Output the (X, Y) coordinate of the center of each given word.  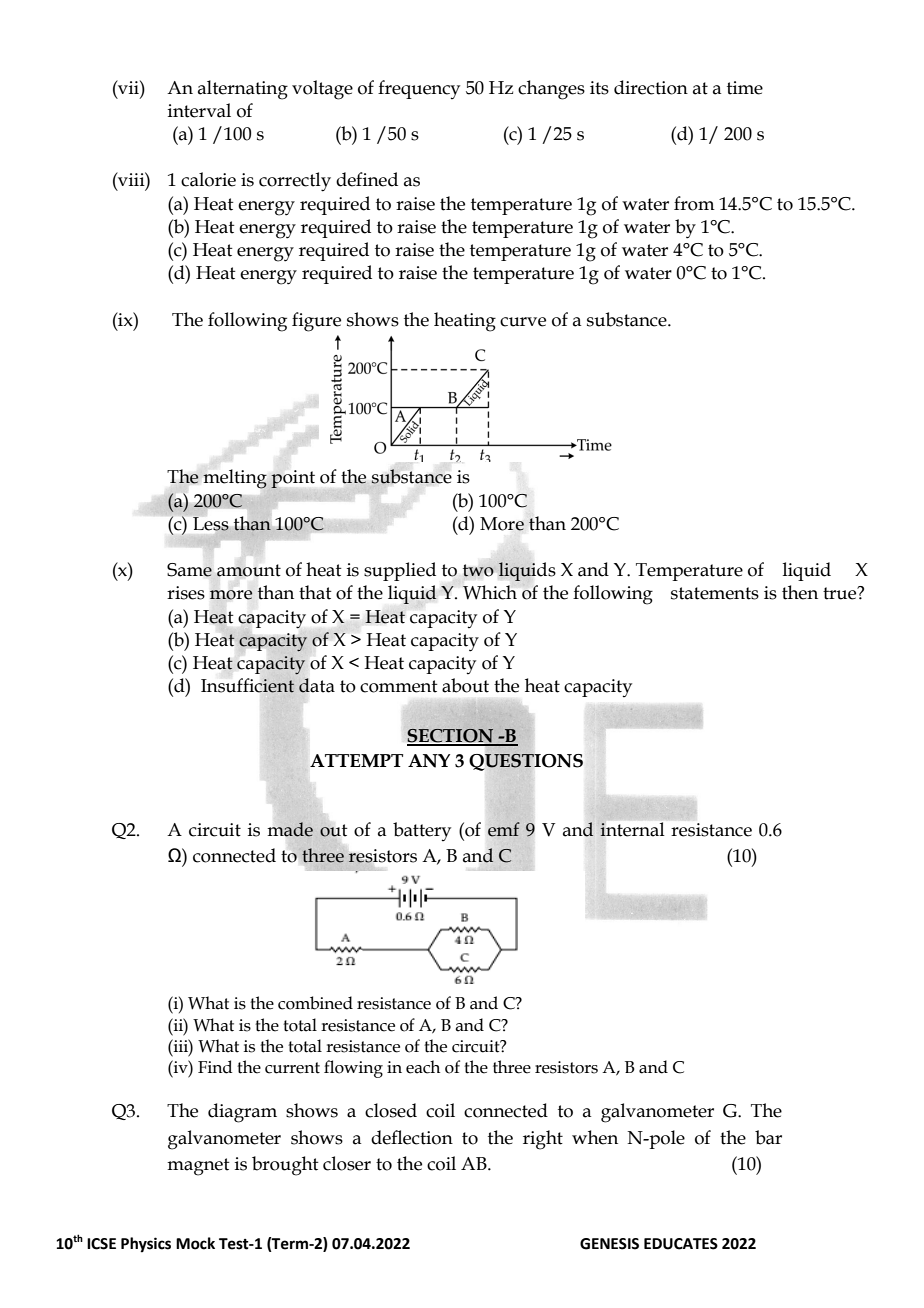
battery (422, 831)
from (694, 203)
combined (315, 1003)
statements (715, 593)
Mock (195, 1243)
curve (523, 322)
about (465, 685)
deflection (412, 1137)
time (745, 88)
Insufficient (248, 685)
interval (199, 110)
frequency (419, 89)
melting (236, 480)
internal (632, 829)
